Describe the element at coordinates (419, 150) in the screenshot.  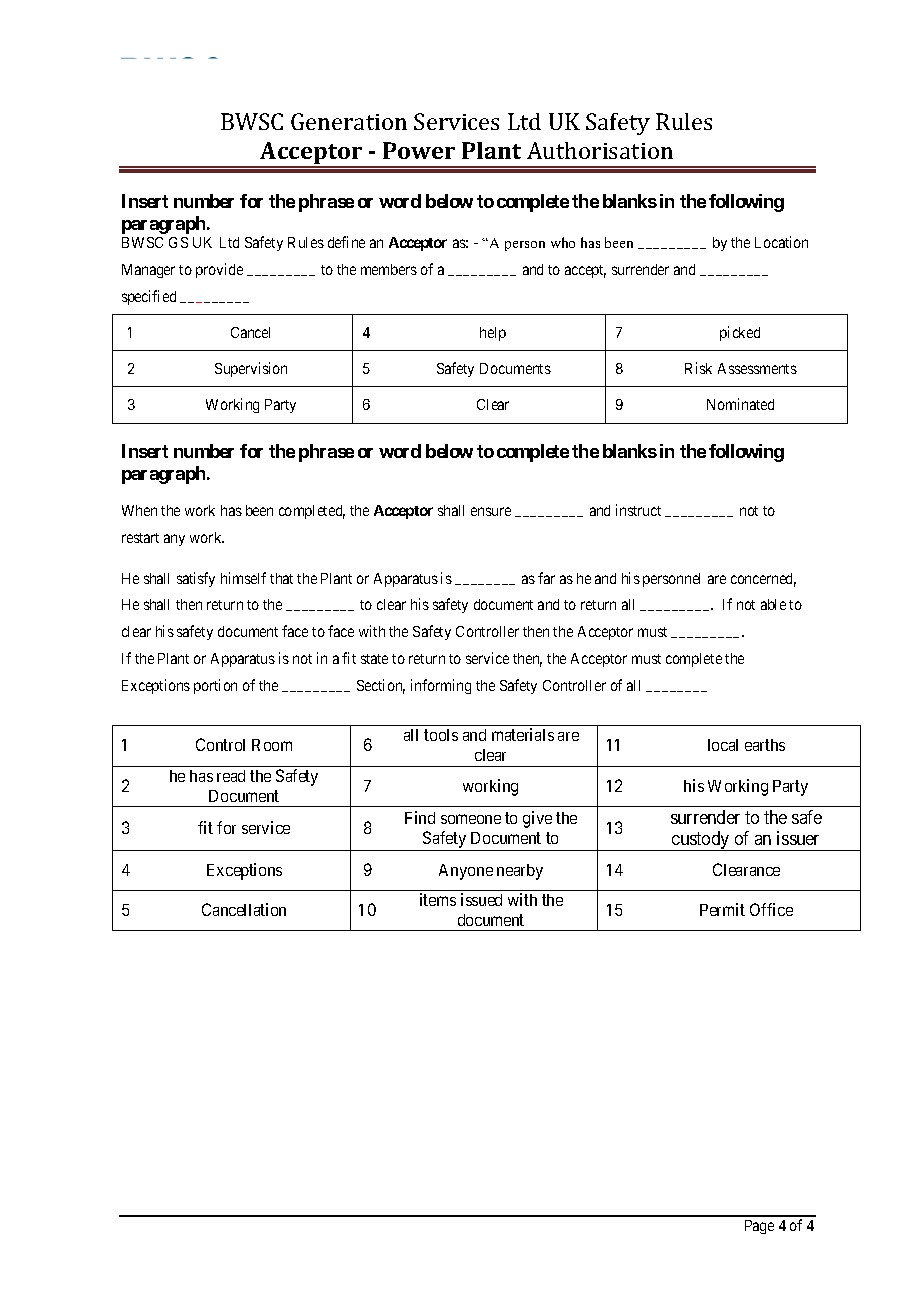
I see `Power` at that location.
